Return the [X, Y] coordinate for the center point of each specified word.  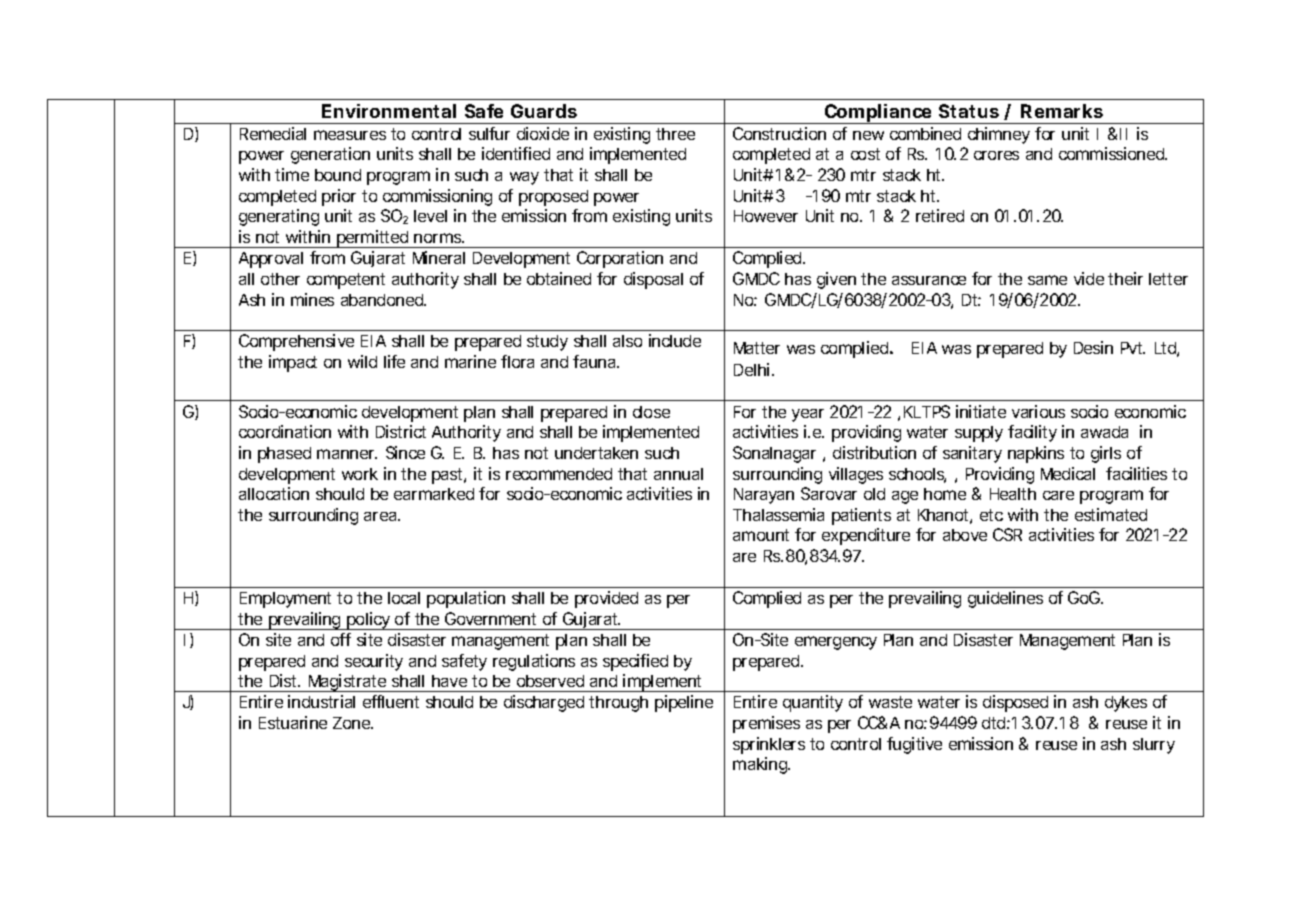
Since [405, 452]
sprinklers [769, 745]
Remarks [1062, 111]
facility [1032, 433]
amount [761, 535]
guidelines [1005, 599]
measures [350, 135]
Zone [352, 723]
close [651, 412]
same [1047, 280]
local [404, 598]
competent [346, 281]
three [675, 134]
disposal [653, 280]
